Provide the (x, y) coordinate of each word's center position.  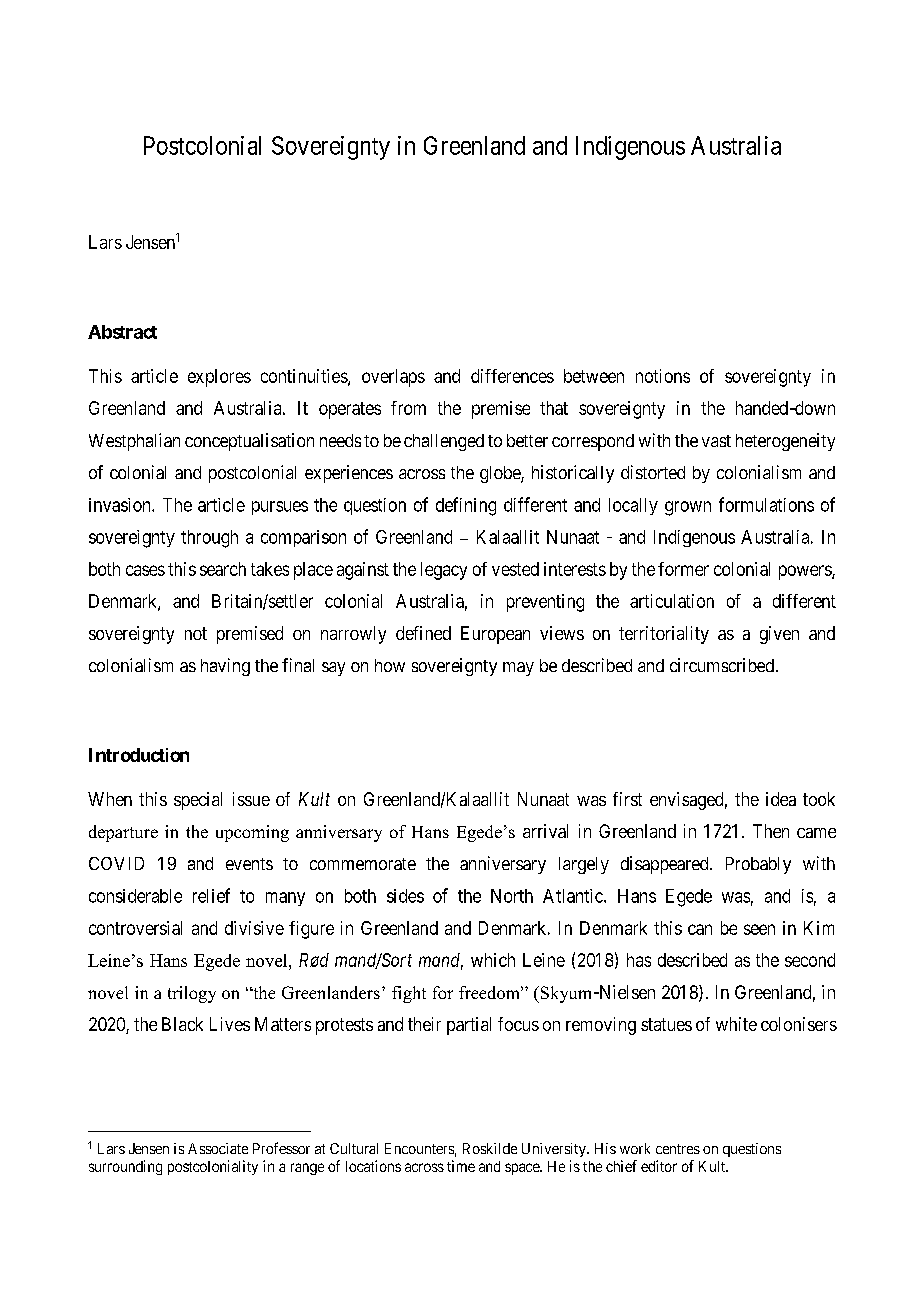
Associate (218, 1148)
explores (219, 378)
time (461, 1166)
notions (663, 376)
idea (781, 799)
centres (678, 1149)
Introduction (139, 755)
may (518, 669)
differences (512, 376)
